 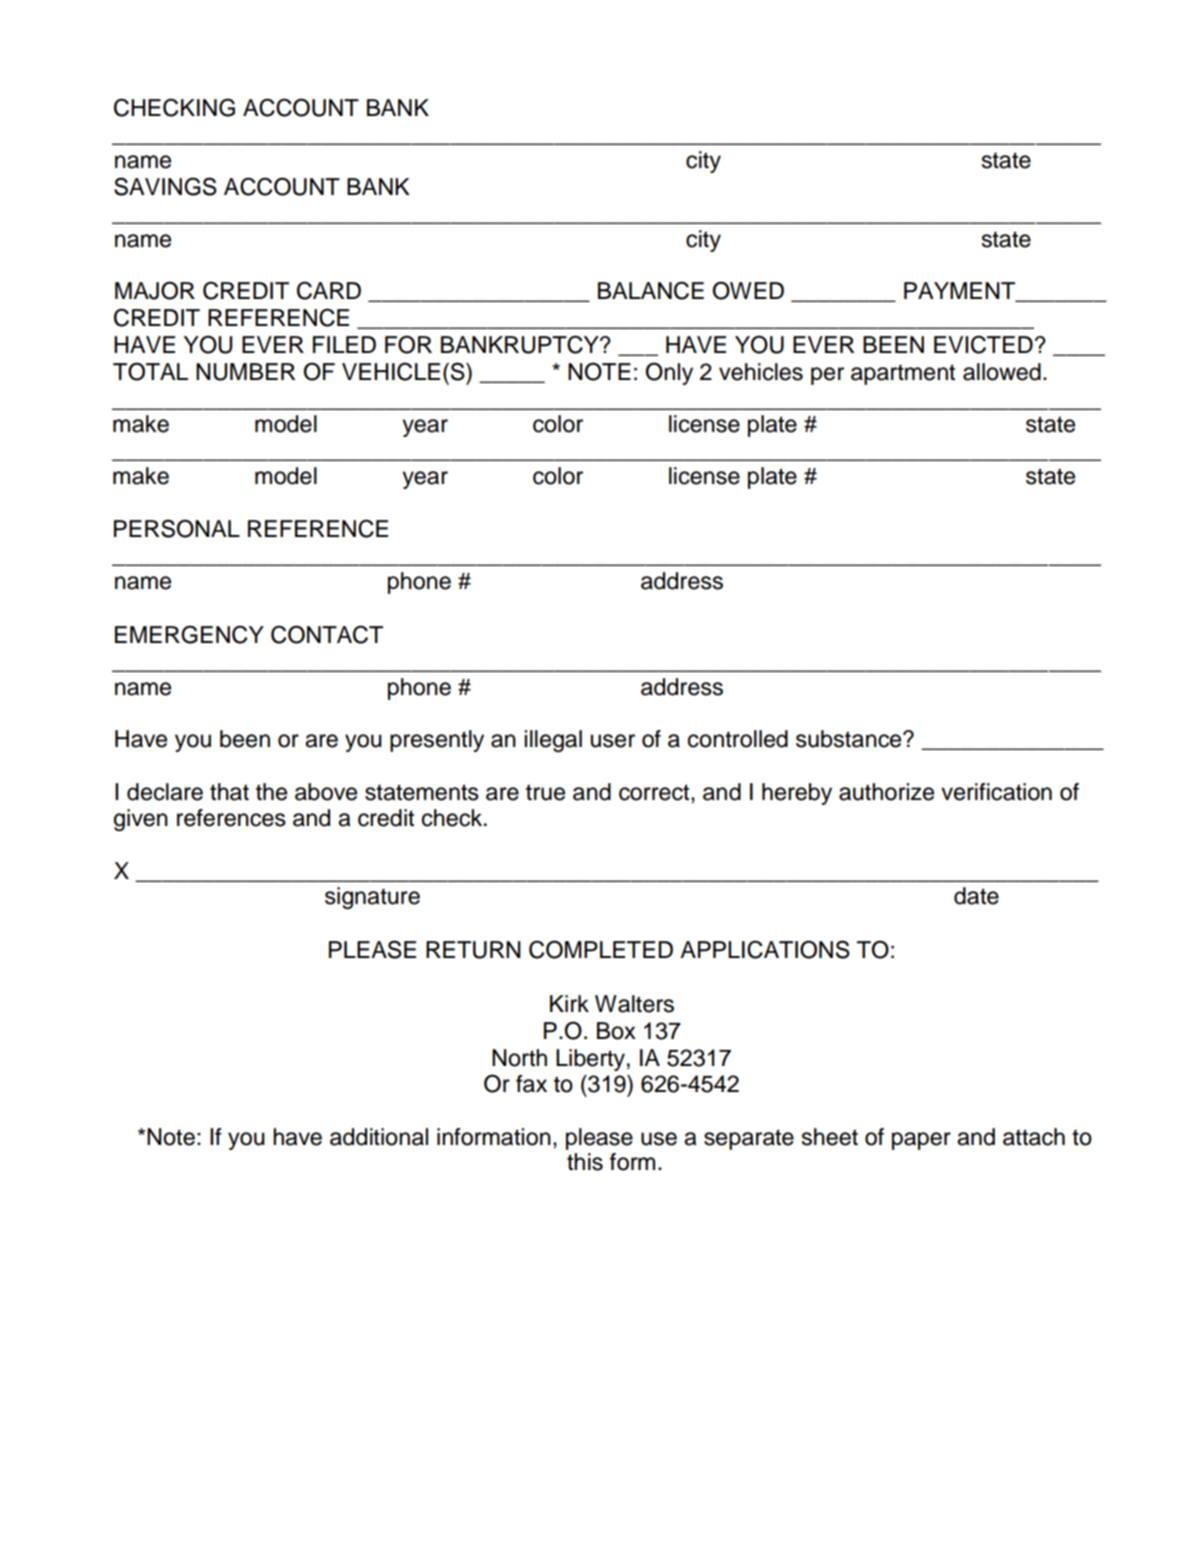 I want to click on CONTACT, so click(x=327, y=634).
